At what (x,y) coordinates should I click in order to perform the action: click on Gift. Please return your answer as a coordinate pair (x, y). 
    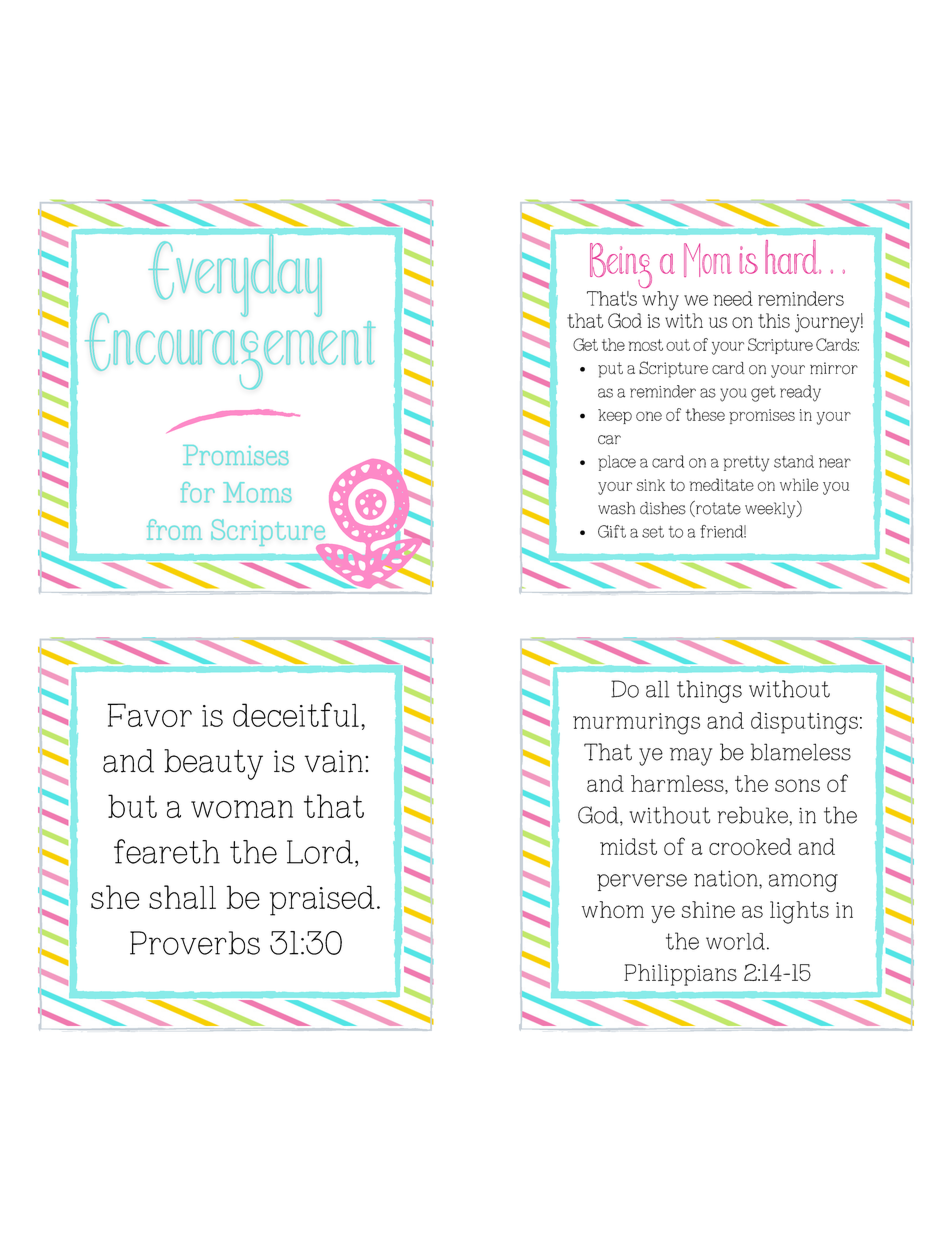
    Looking at the image, I should click on (612, 531).
